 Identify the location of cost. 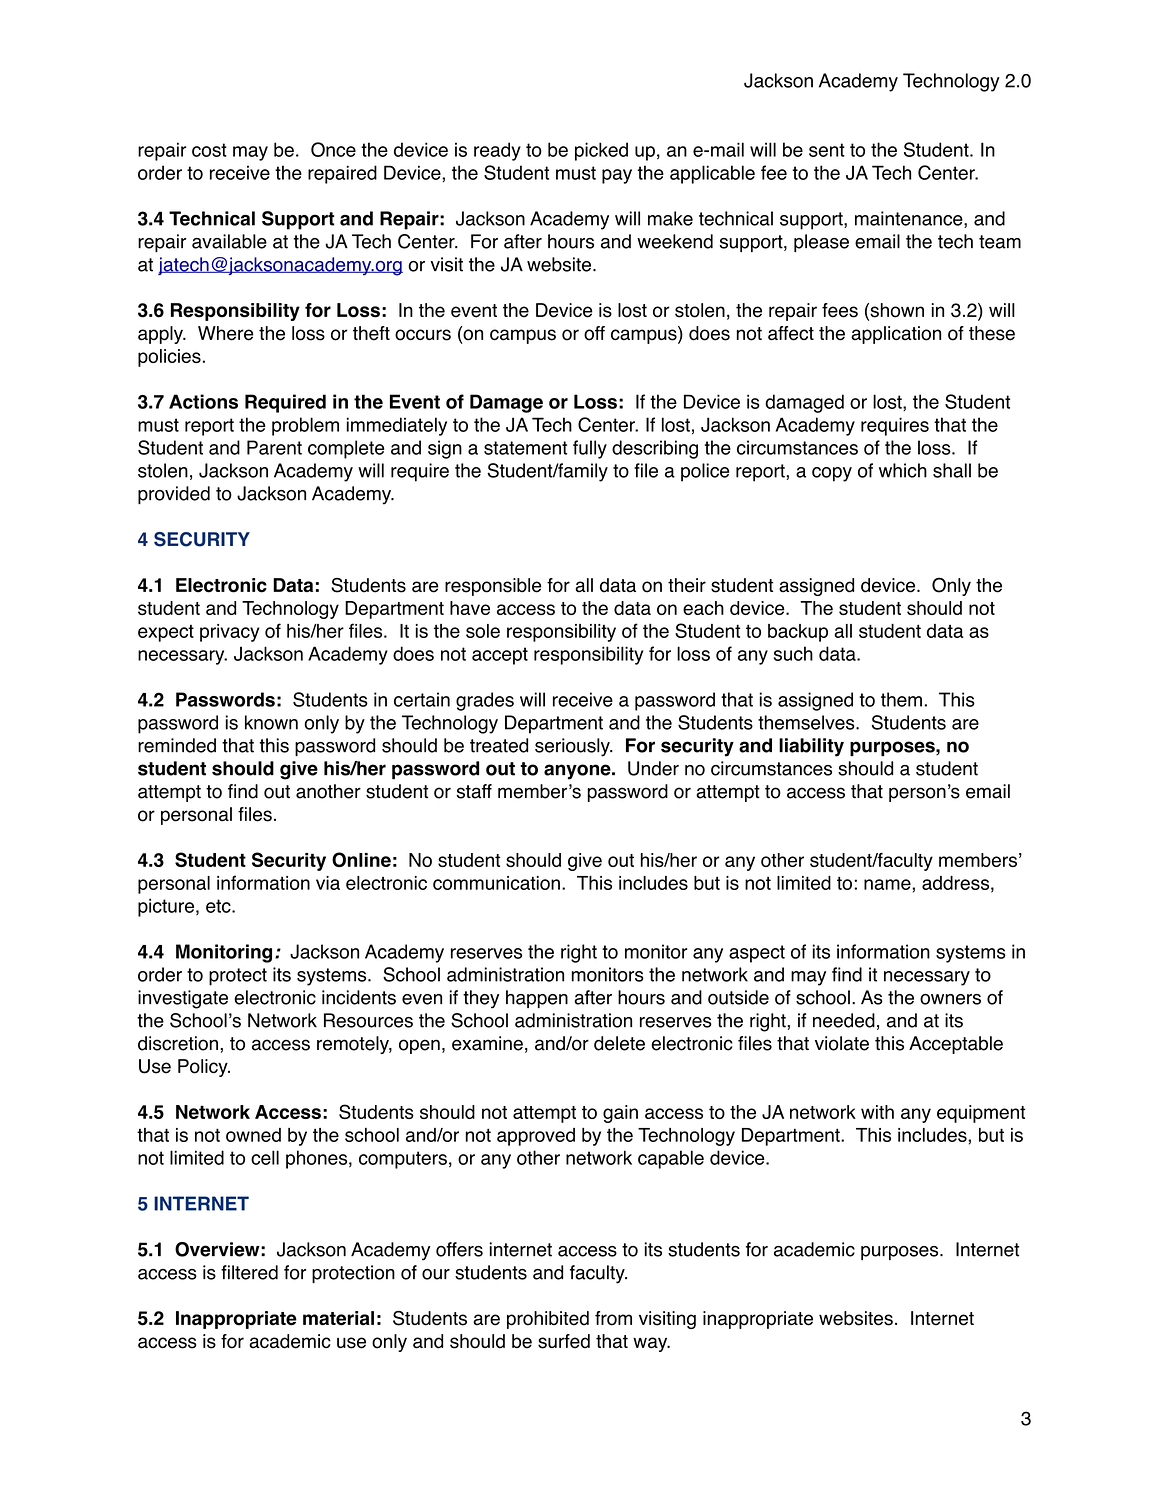
(209, 150).
